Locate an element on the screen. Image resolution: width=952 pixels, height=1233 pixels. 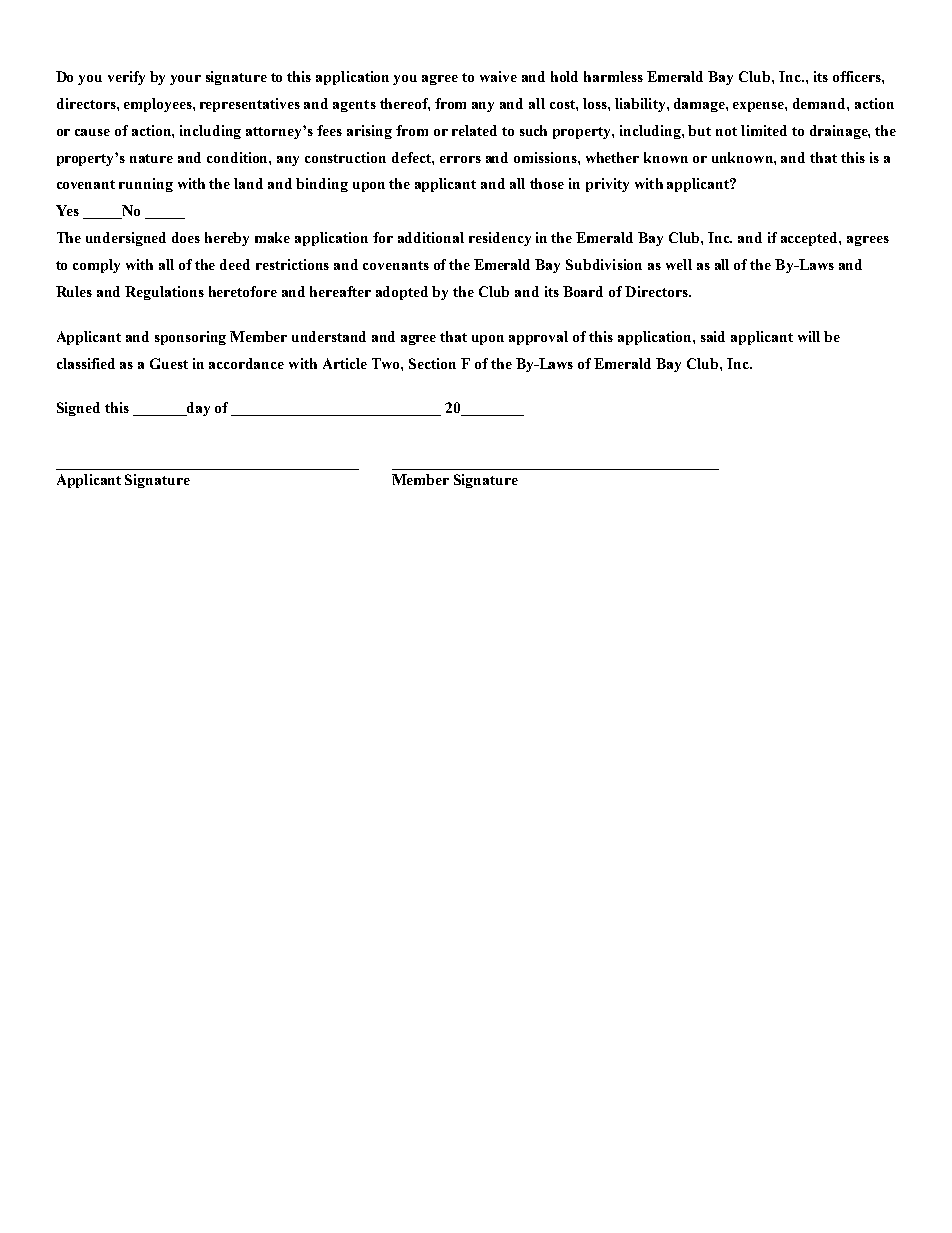
waive is located at coordinates (498, 76).
